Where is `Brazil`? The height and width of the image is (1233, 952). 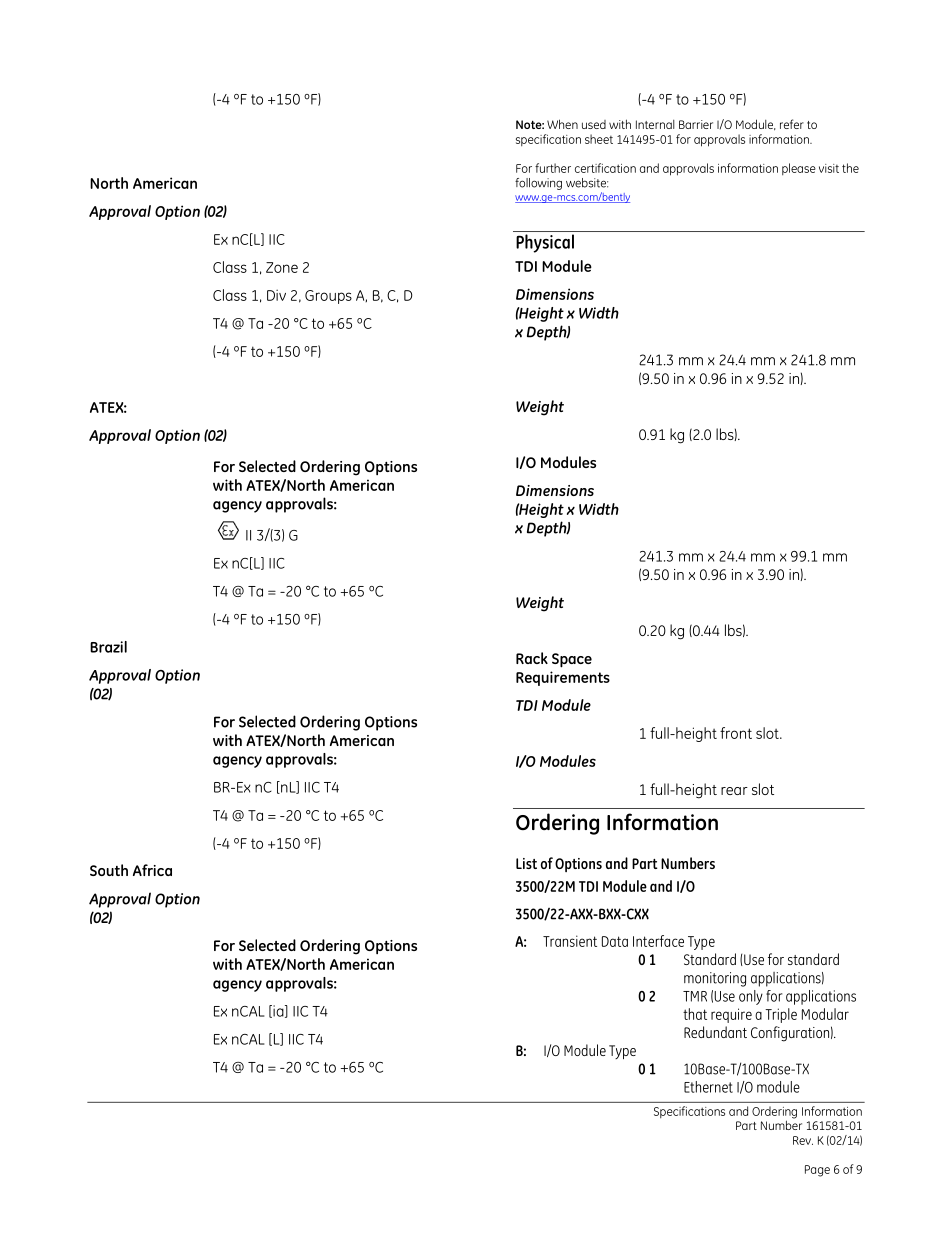
Brazil is located at coordinates (108, 647).
